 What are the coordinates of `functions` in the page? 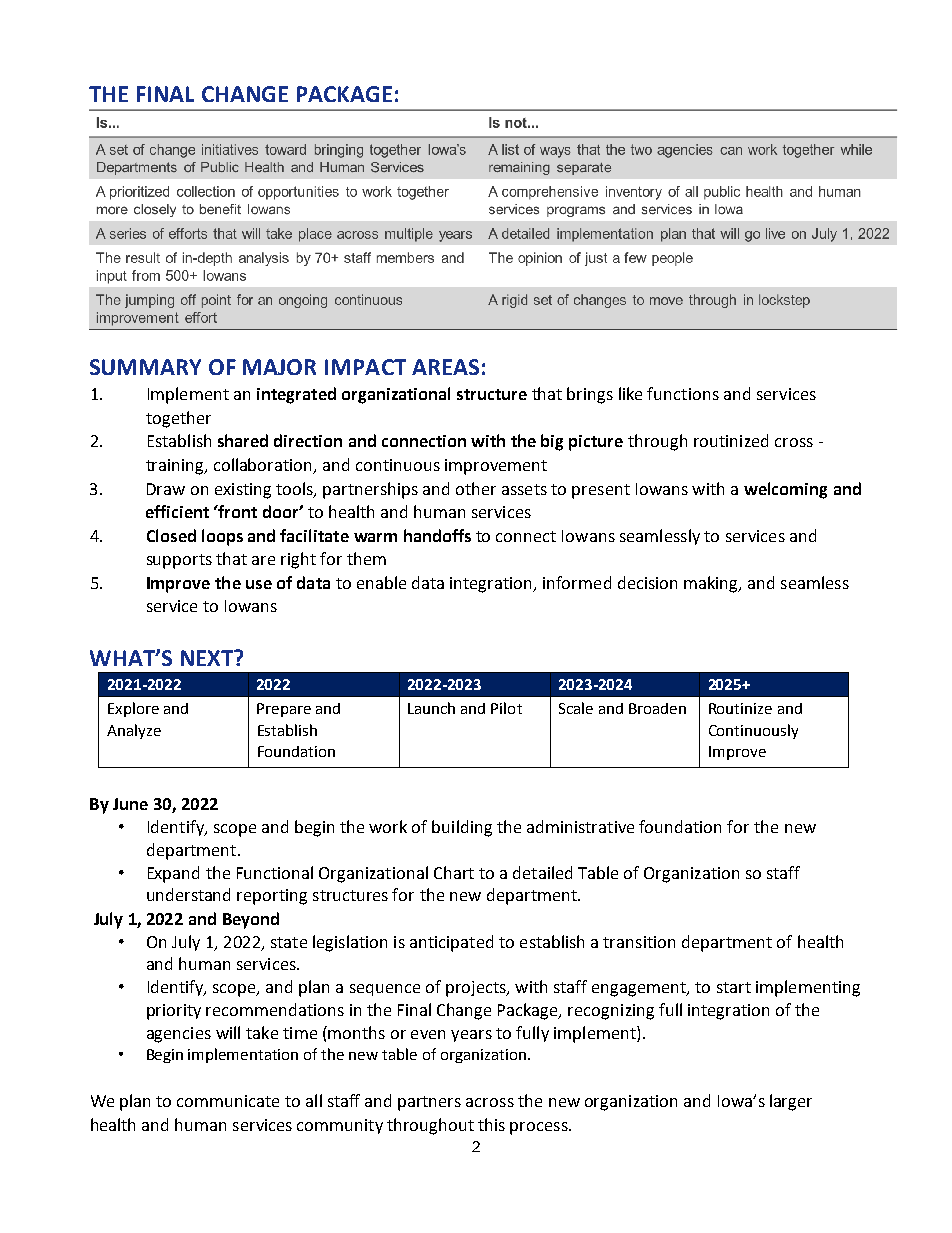 It's located at (683, 393).
